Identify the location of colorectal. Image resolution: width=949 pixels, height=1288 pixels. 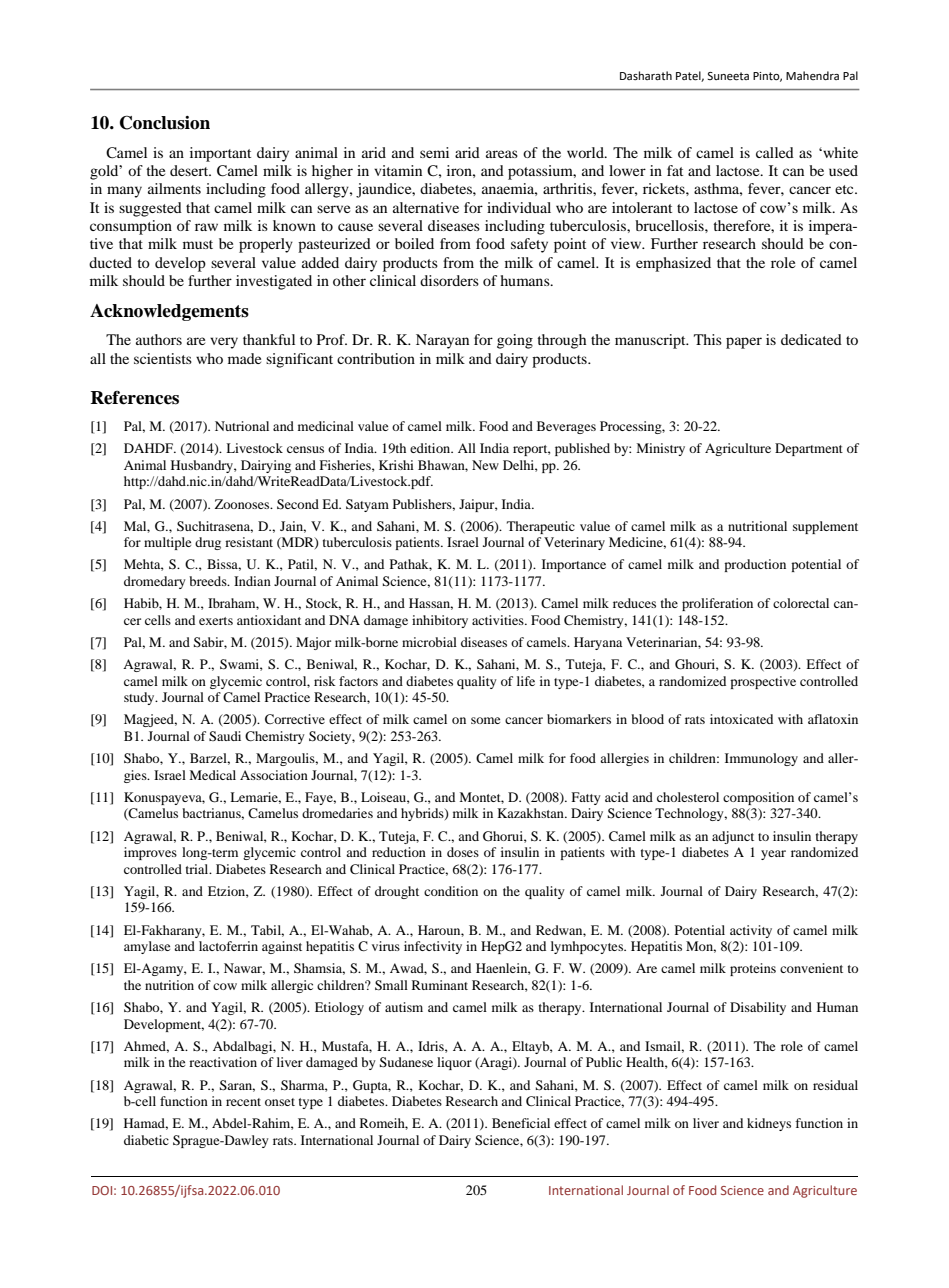
(801, 603).
